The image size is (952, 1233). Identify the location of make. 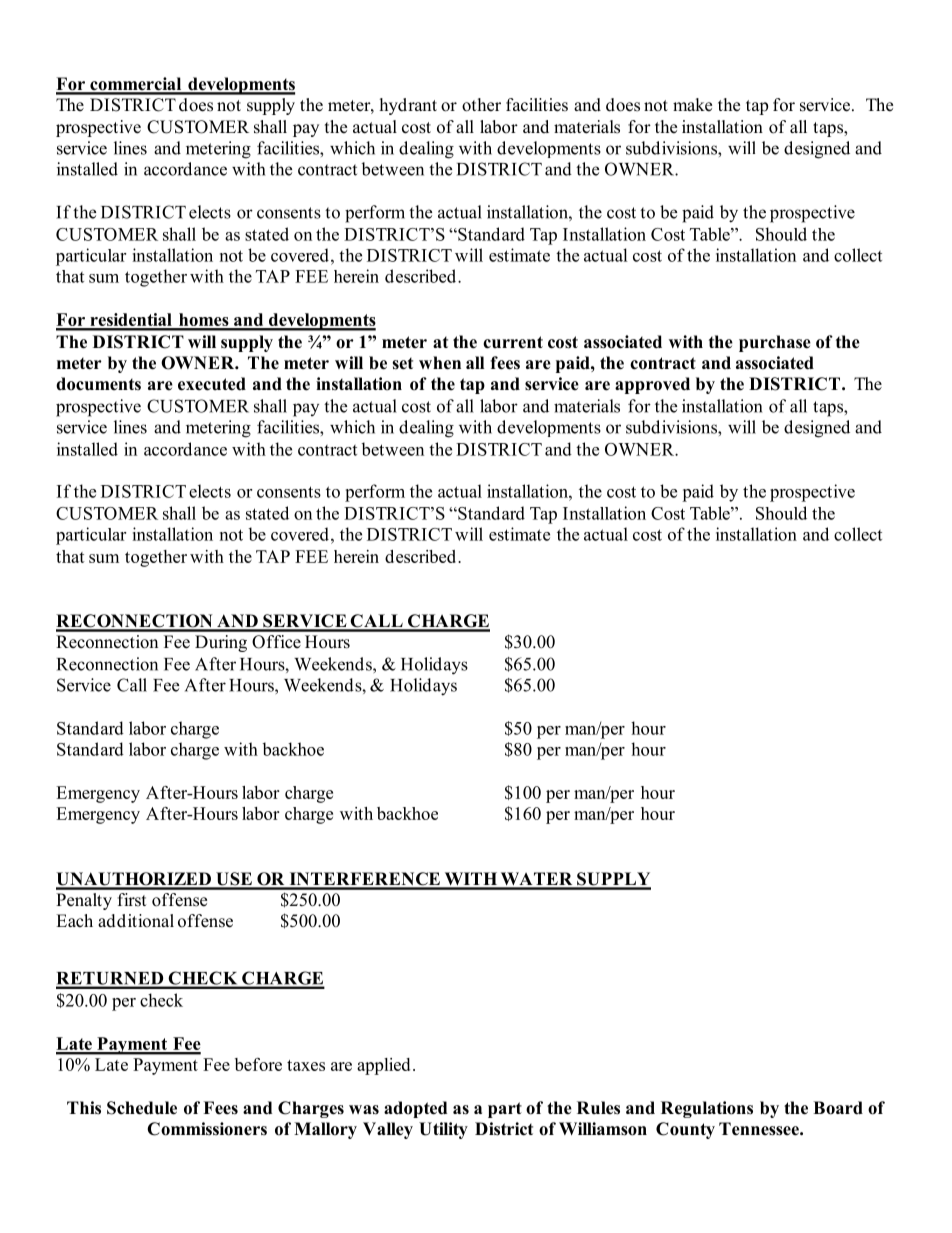
(692, 105).
